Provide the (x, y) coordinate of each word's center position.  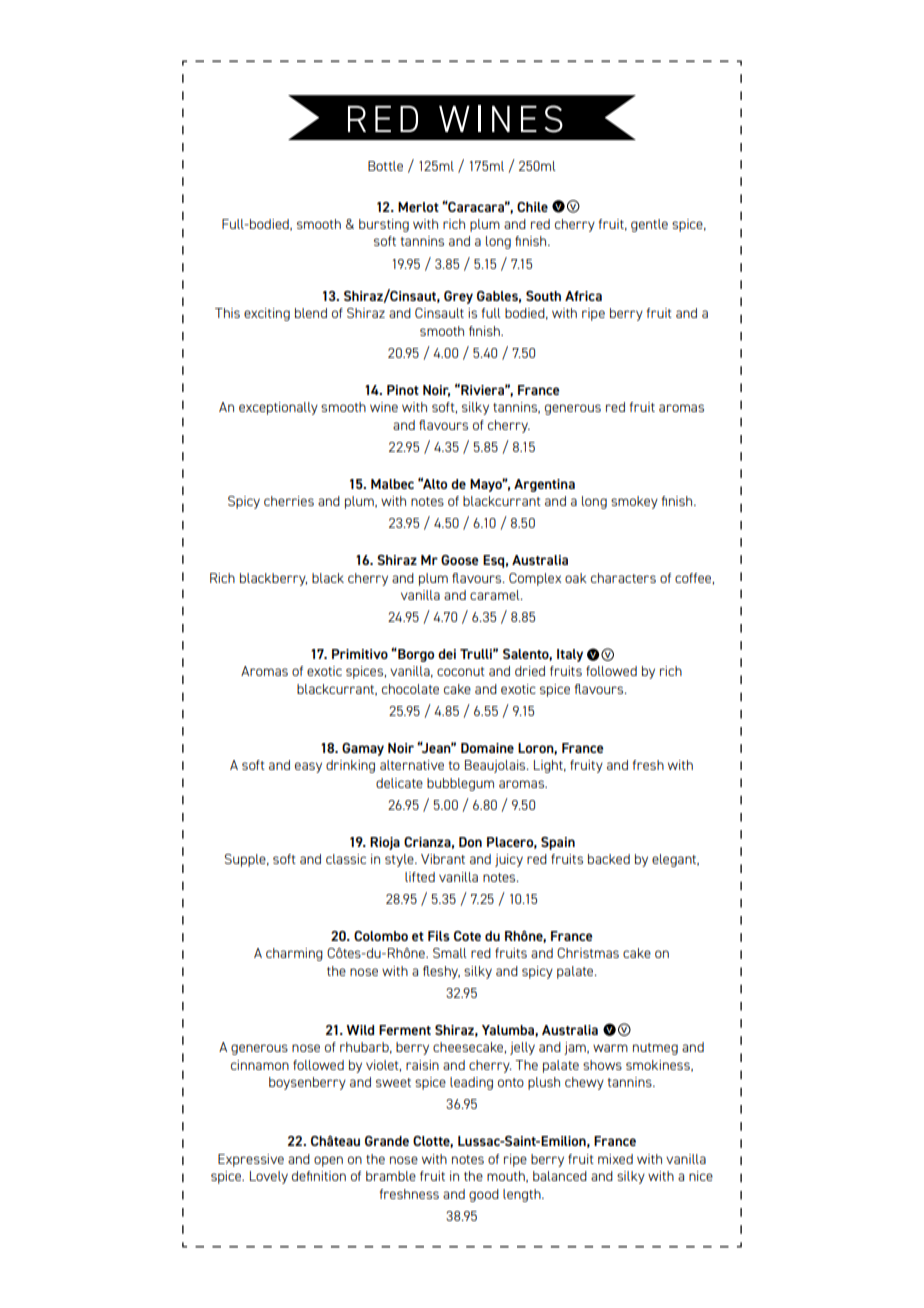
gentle (649, 225)
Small (450, 953)
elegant (675, 860)
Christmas (588, 953)
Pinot (403, 390)
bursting (384, 225)
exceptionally (278, 408)
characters (623, 578)
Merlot (418, 207)
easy (308, 767)
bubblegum (460, 784)
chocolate (410, 689)
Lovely (269, 1177)
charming (294, 954)
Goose (459, 560)
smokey (634, 502)
